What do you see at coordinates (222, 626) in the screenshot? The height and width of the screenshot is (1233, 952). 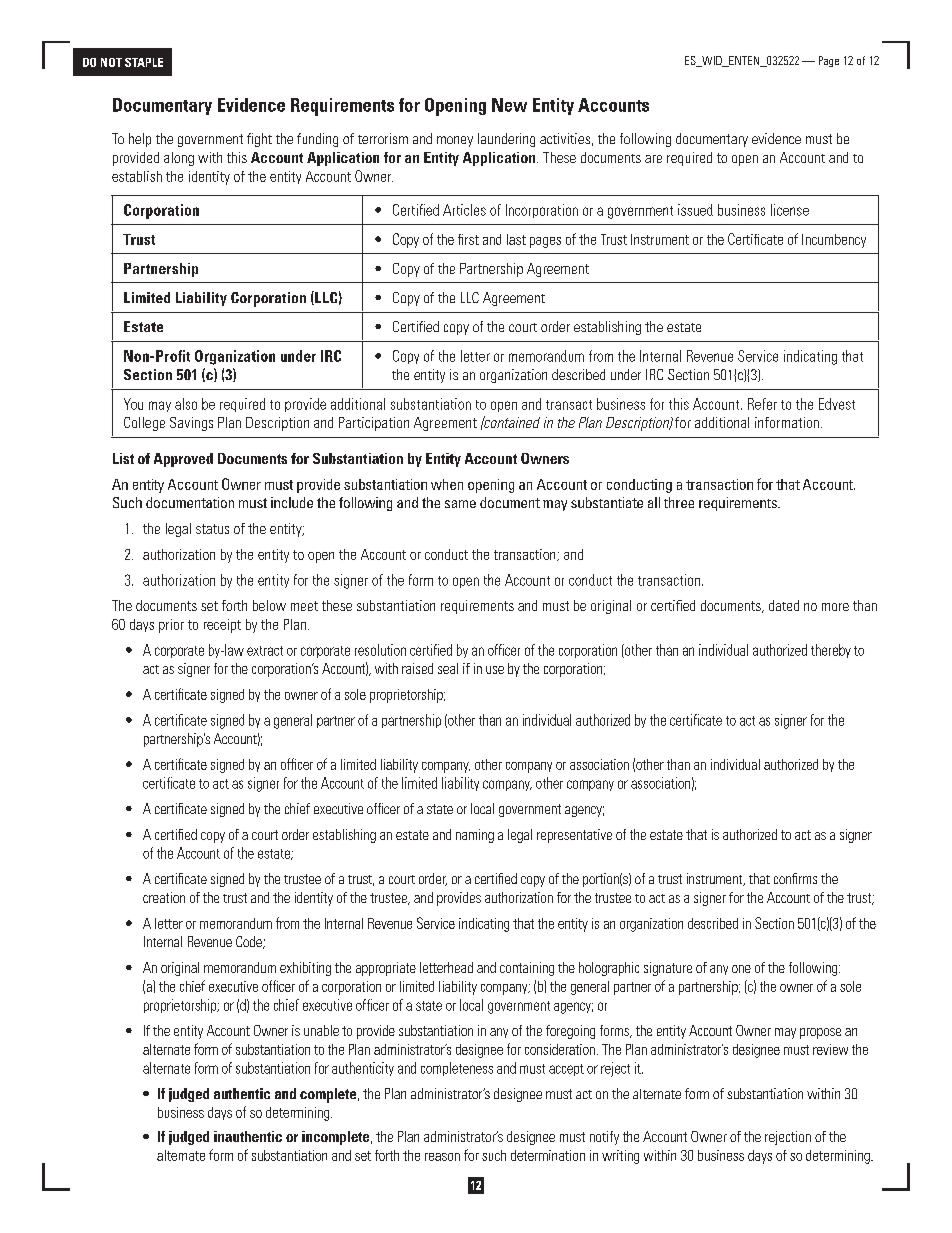 I see `receipt` at bounding box center [222, 626].
